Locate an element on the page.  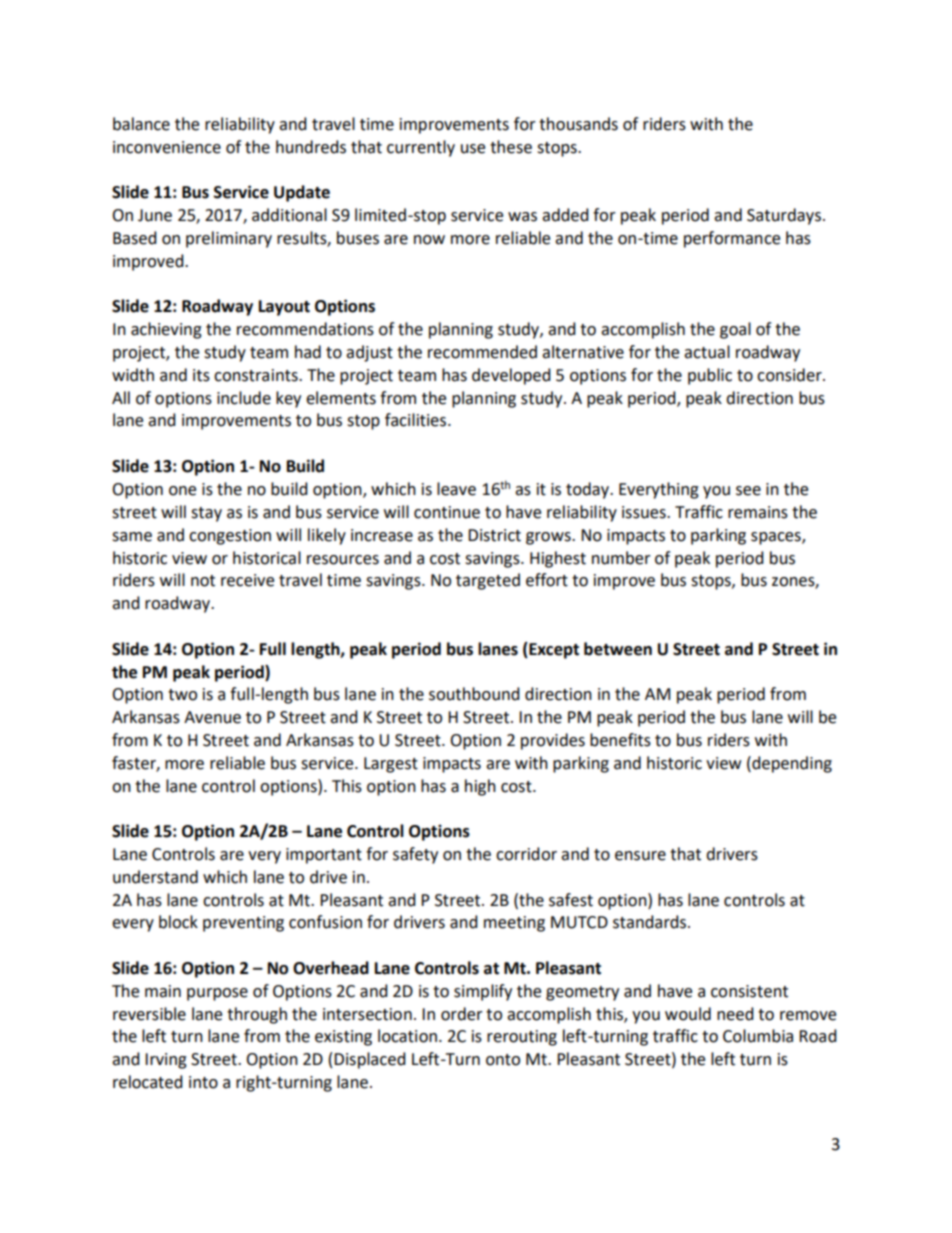
Saturdays is located at coordinates (784, 216).
